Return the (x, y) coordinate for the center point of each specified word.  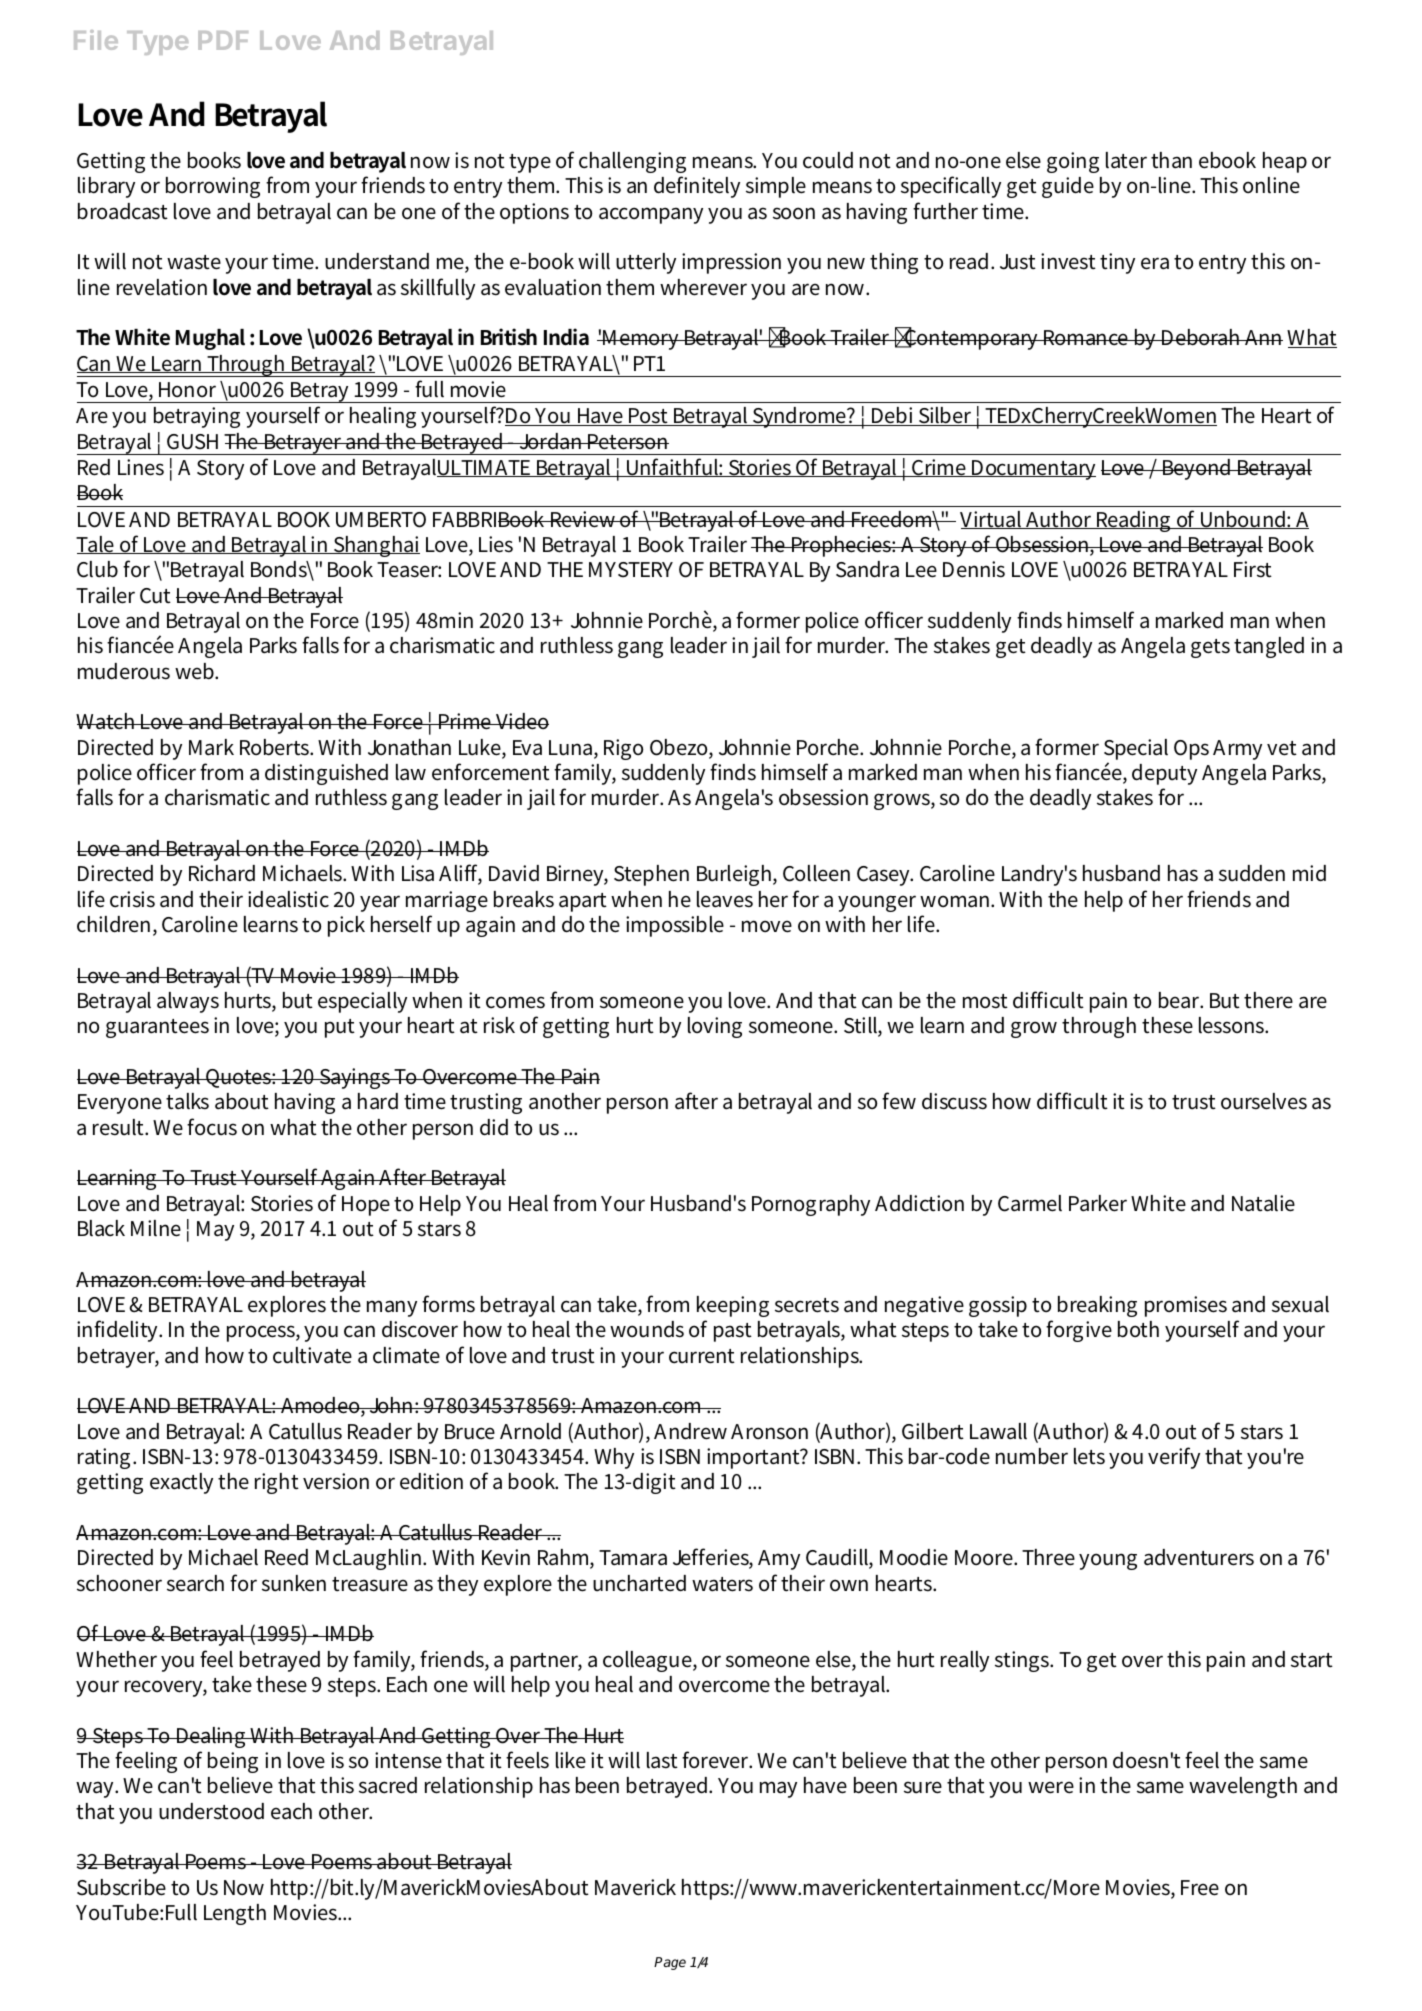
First (1253, 569)
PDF (223, 40)
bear (1181, 1000)
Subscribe (121, 1887)
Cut (155, 596)
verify (1174, 1458)
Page (670, 1963)
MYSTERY (631, 570)
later (1126, 160)
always (188, 1002)
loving (715, 1027)
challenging (632, 162)
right (277, 1483)
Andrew (690, 1431)
